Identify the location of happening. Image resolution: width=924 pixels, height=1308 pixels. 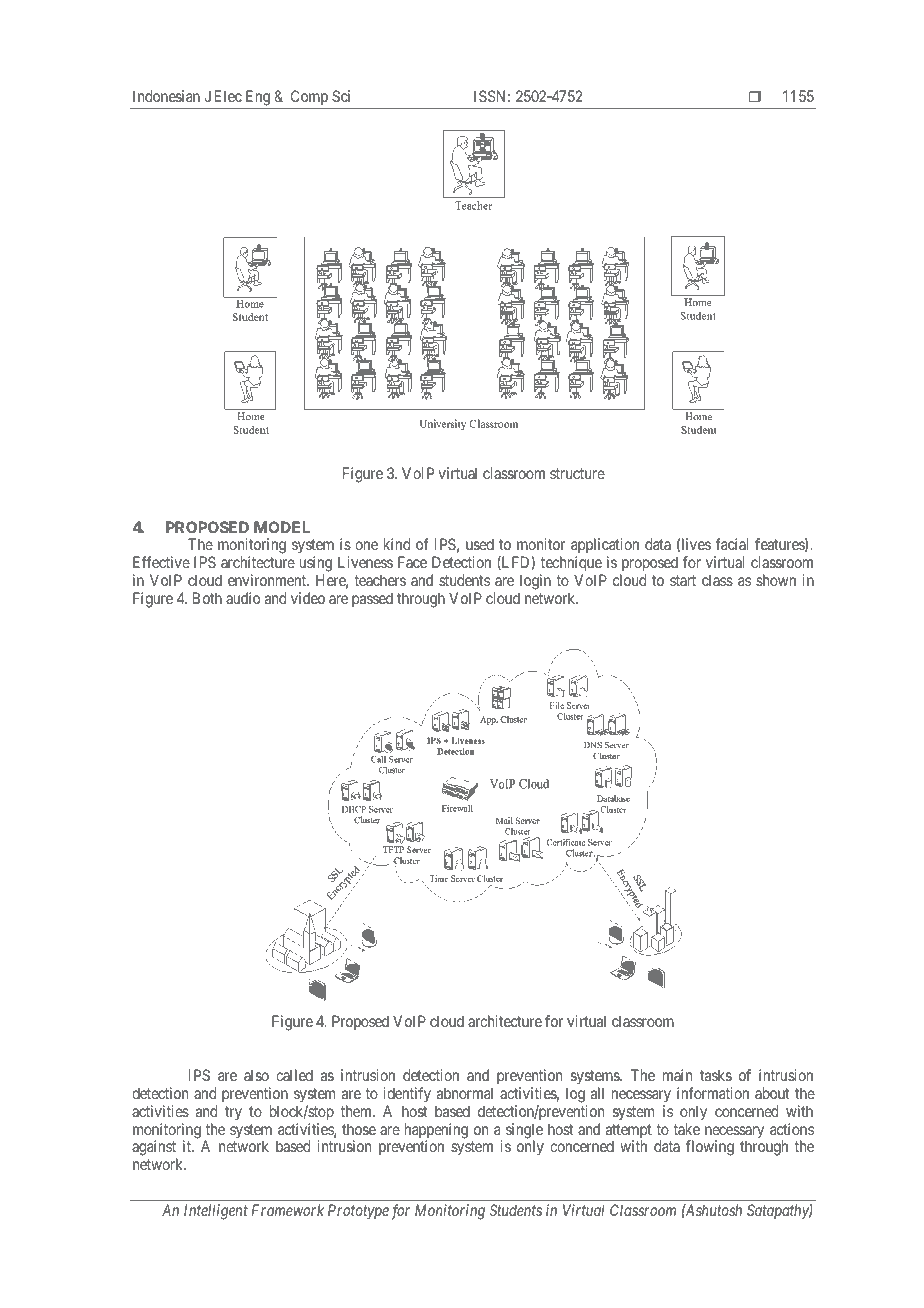
(436, 1132).
